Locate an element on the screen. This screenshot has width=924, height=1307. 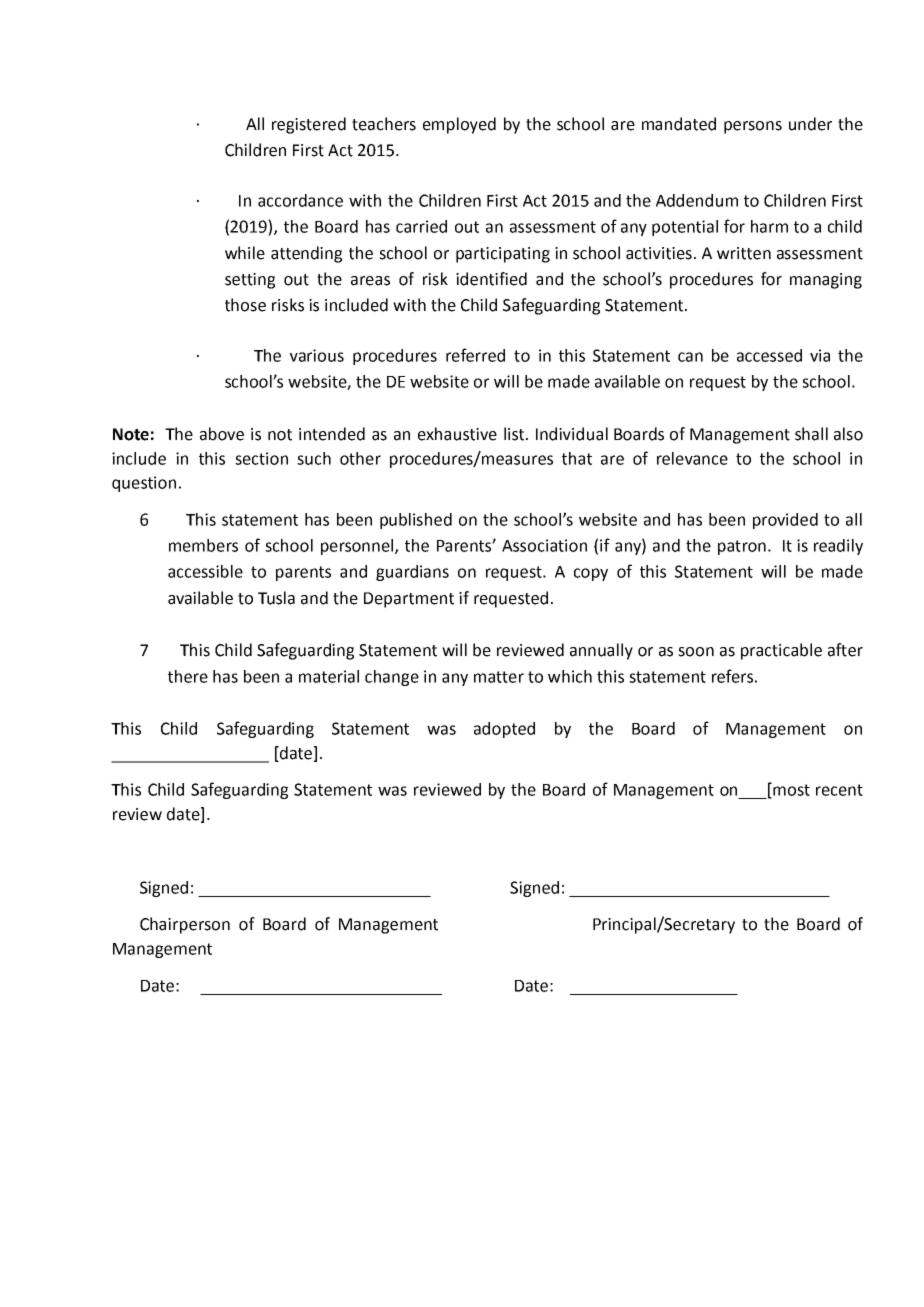
those is located at coordinates (245, 305).
